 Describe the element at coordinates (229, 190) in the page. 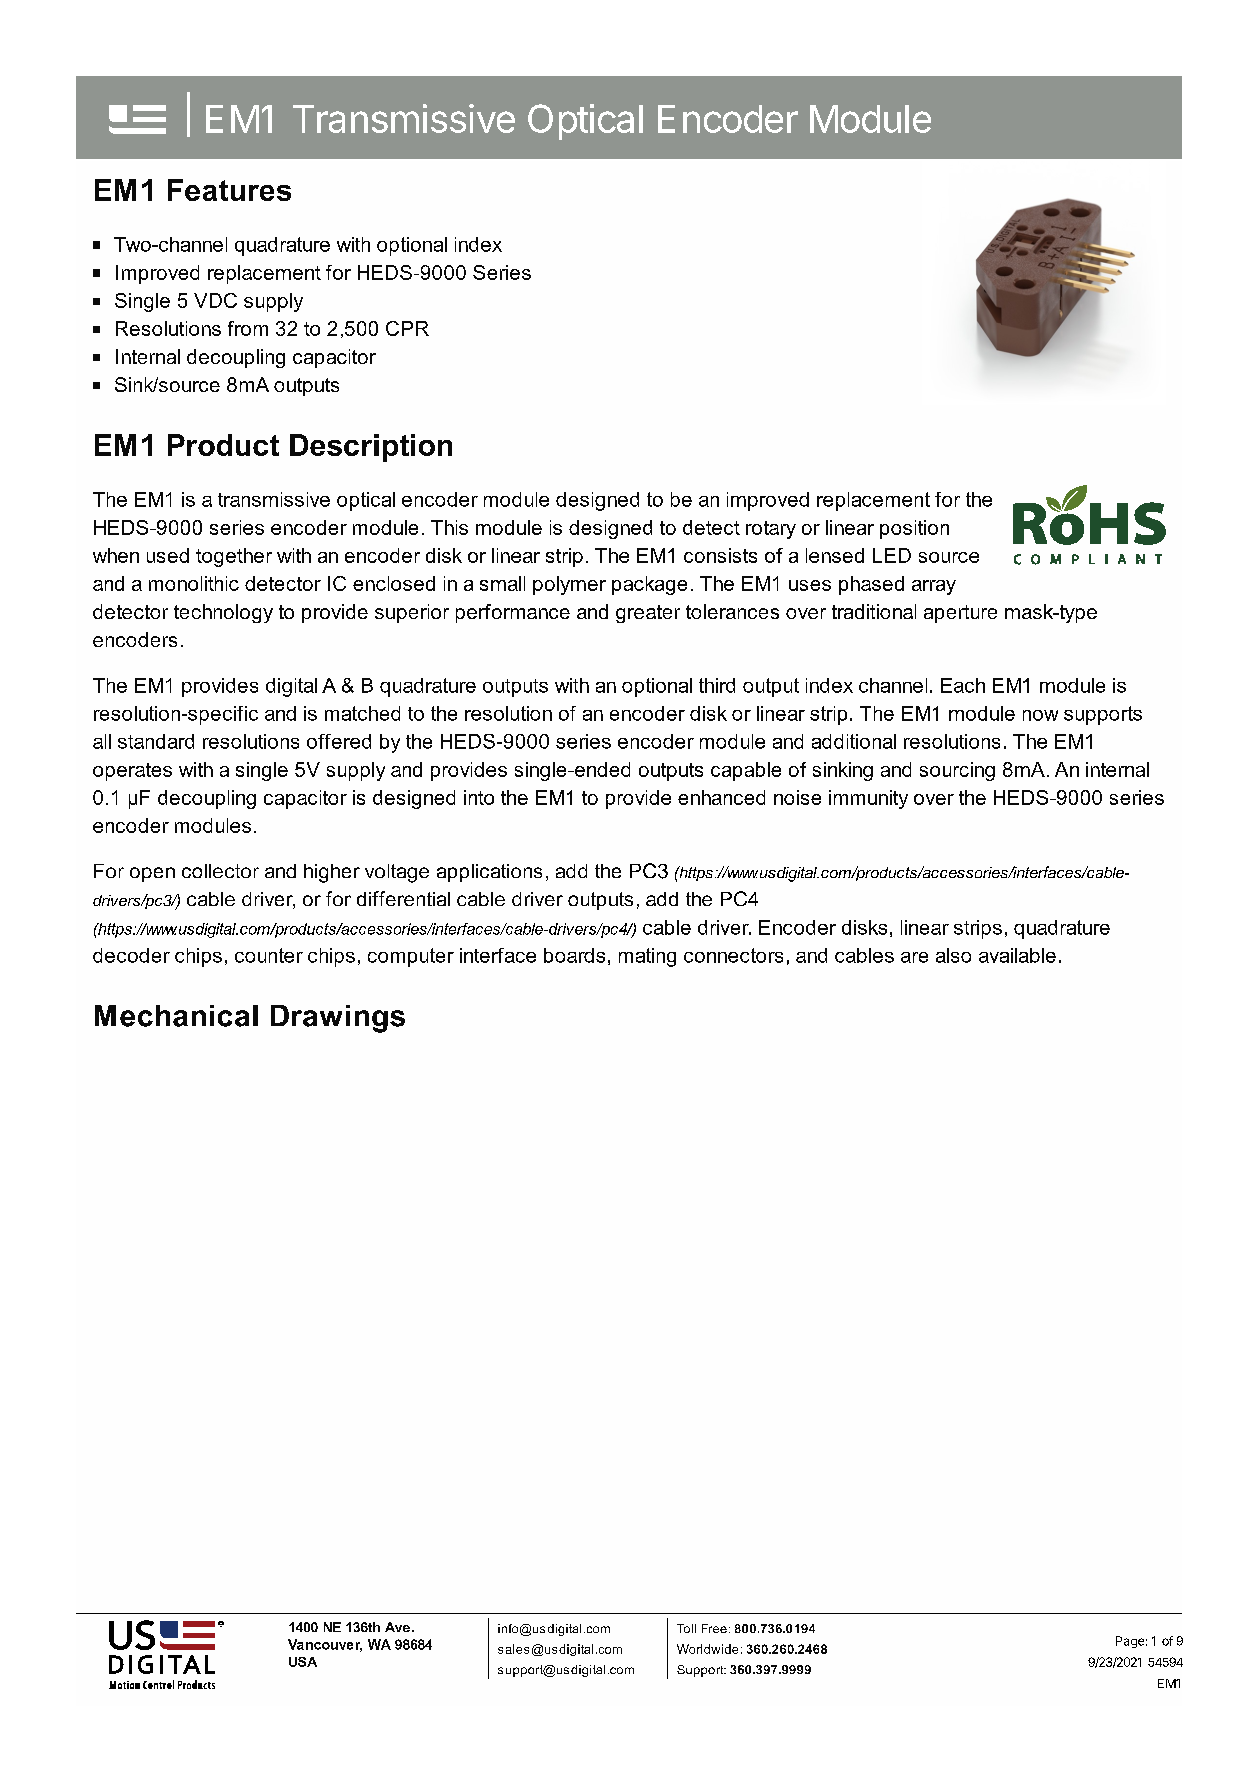

I see `Features` at that location.
